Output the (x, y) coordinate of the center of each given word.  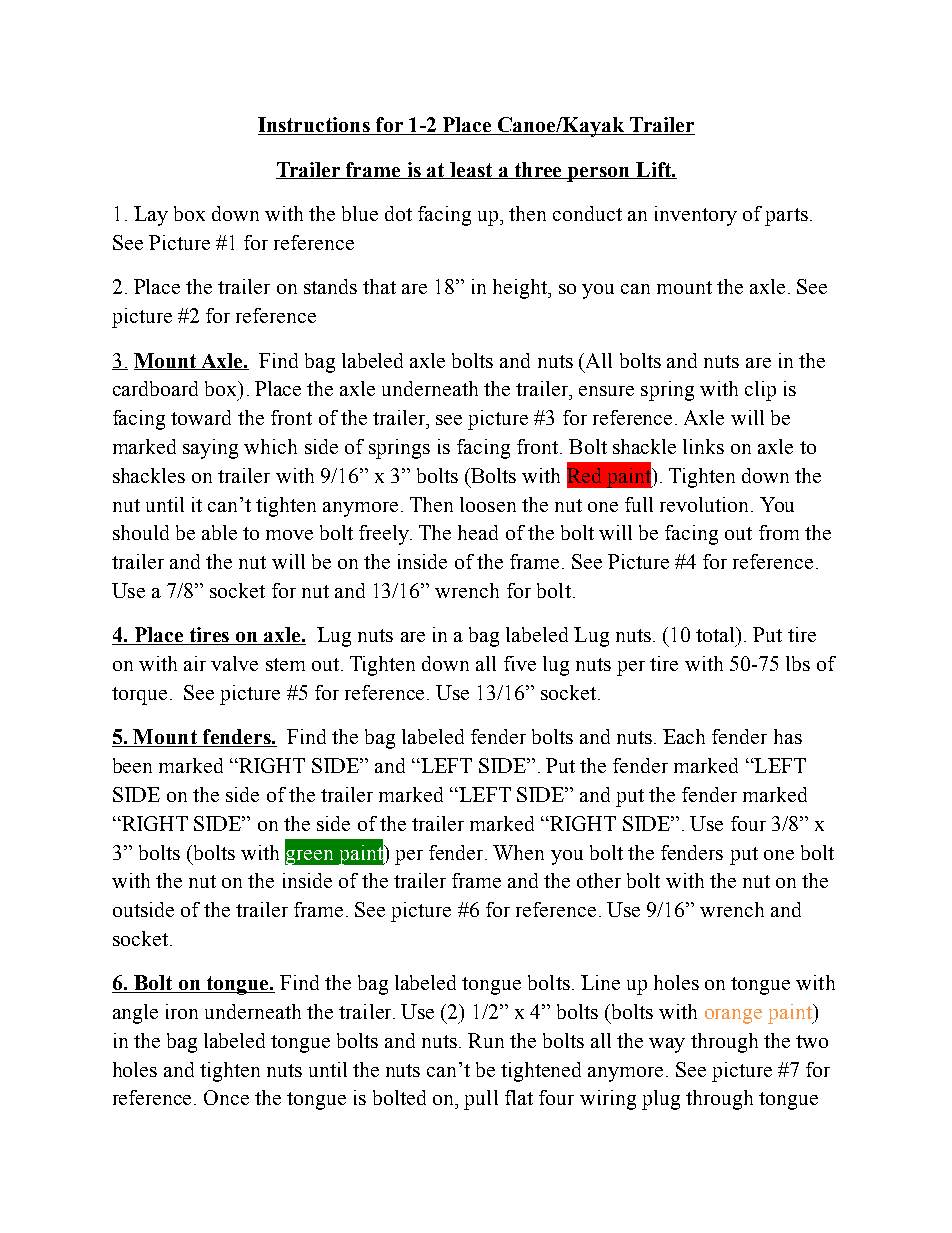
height (521, 289)
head (478, 532)
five (520, 663)
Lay (151, 216)
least (471, 170)
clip (760, 391)
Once (226, 1097)
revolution (706, 504)
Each (684, 736)
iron (182, 1011)
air (195, 663)
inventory (696, 216)
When (518, 852)
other (599, 880)
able (219, 532)
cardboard (155, 388)
